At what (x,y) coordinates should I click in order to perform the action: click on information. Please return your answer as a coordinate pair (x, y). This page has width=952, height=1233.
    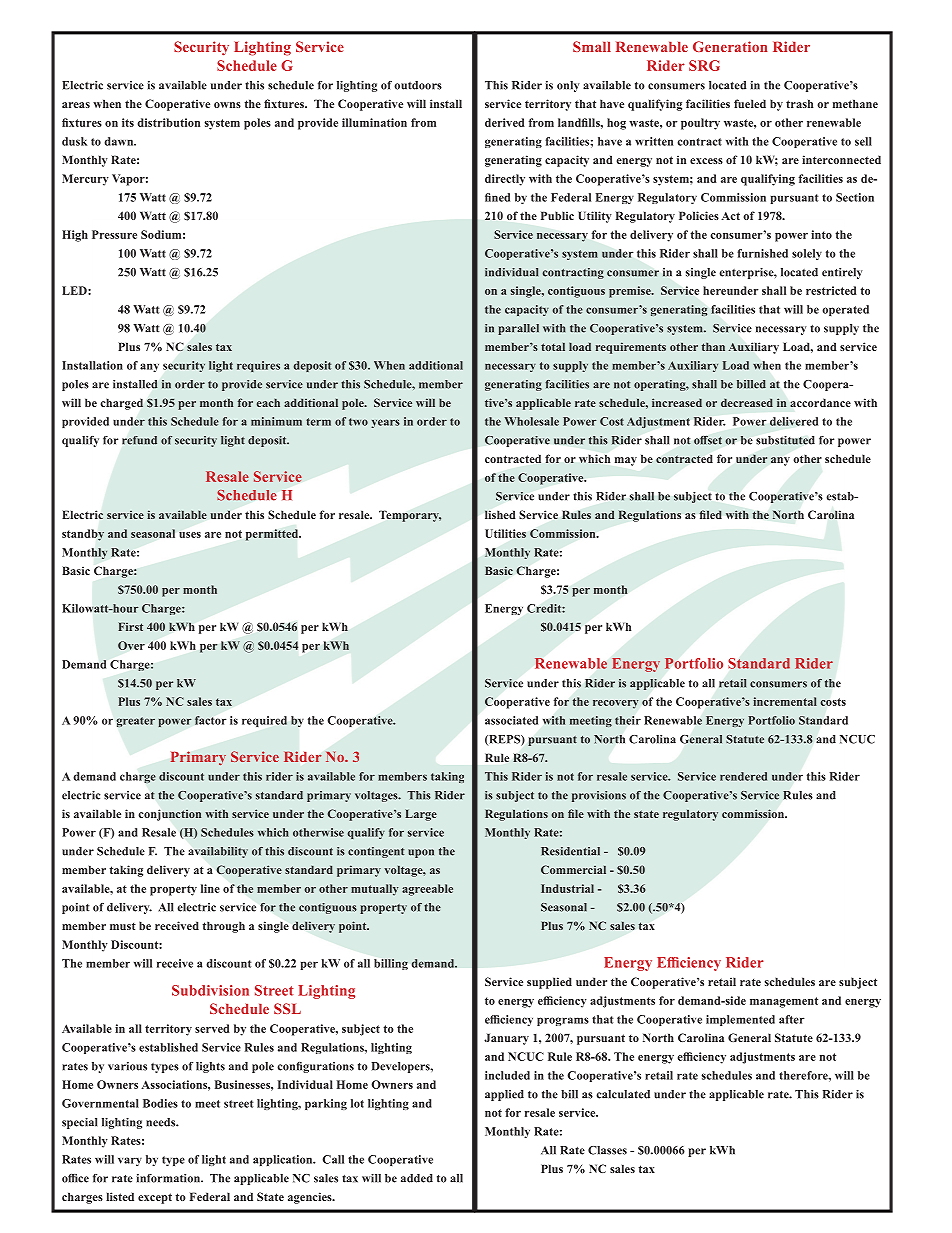
    Looking at the image, I should click on (169, 1178).
